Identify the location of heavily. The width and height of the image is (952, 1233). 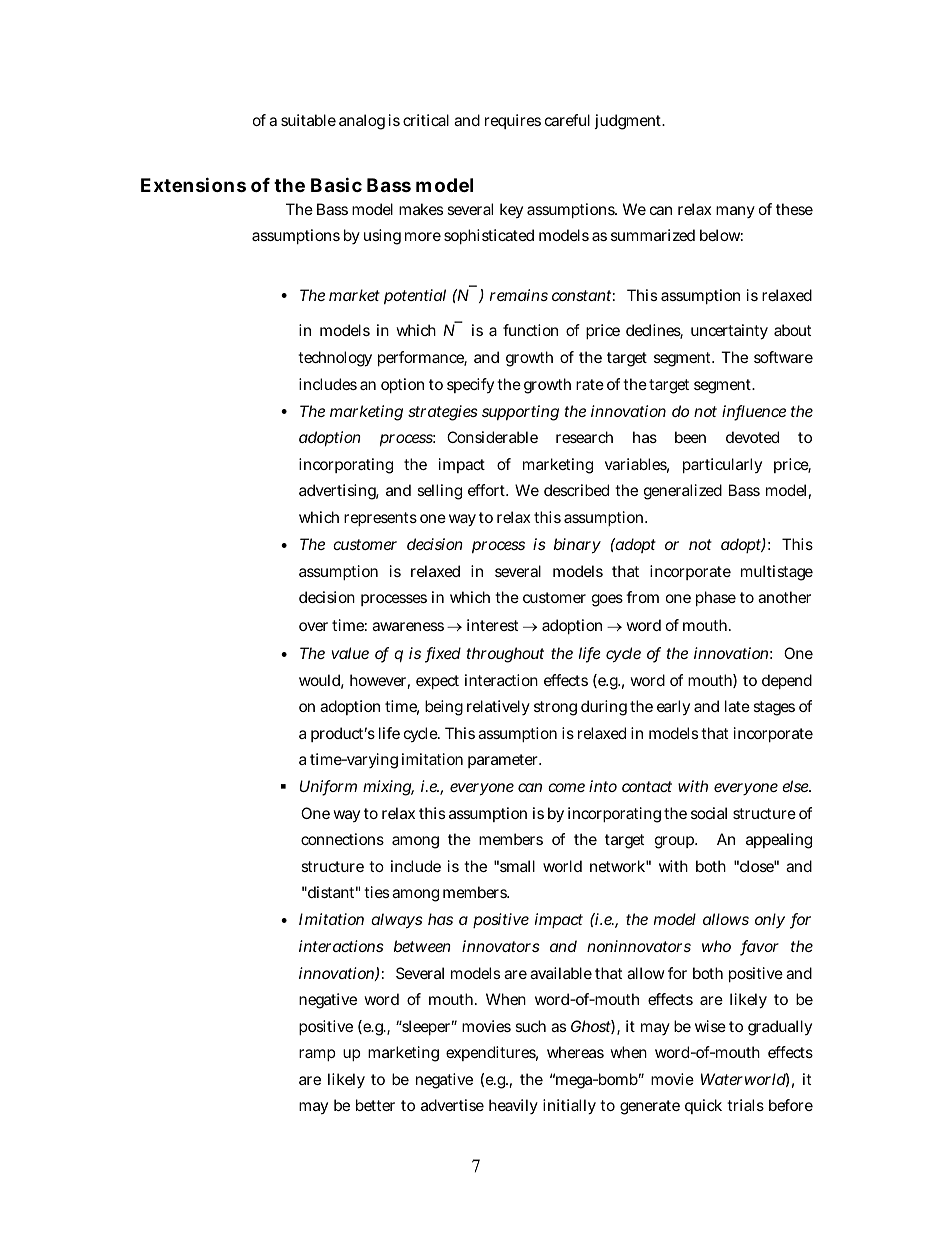
(513, 1106).
